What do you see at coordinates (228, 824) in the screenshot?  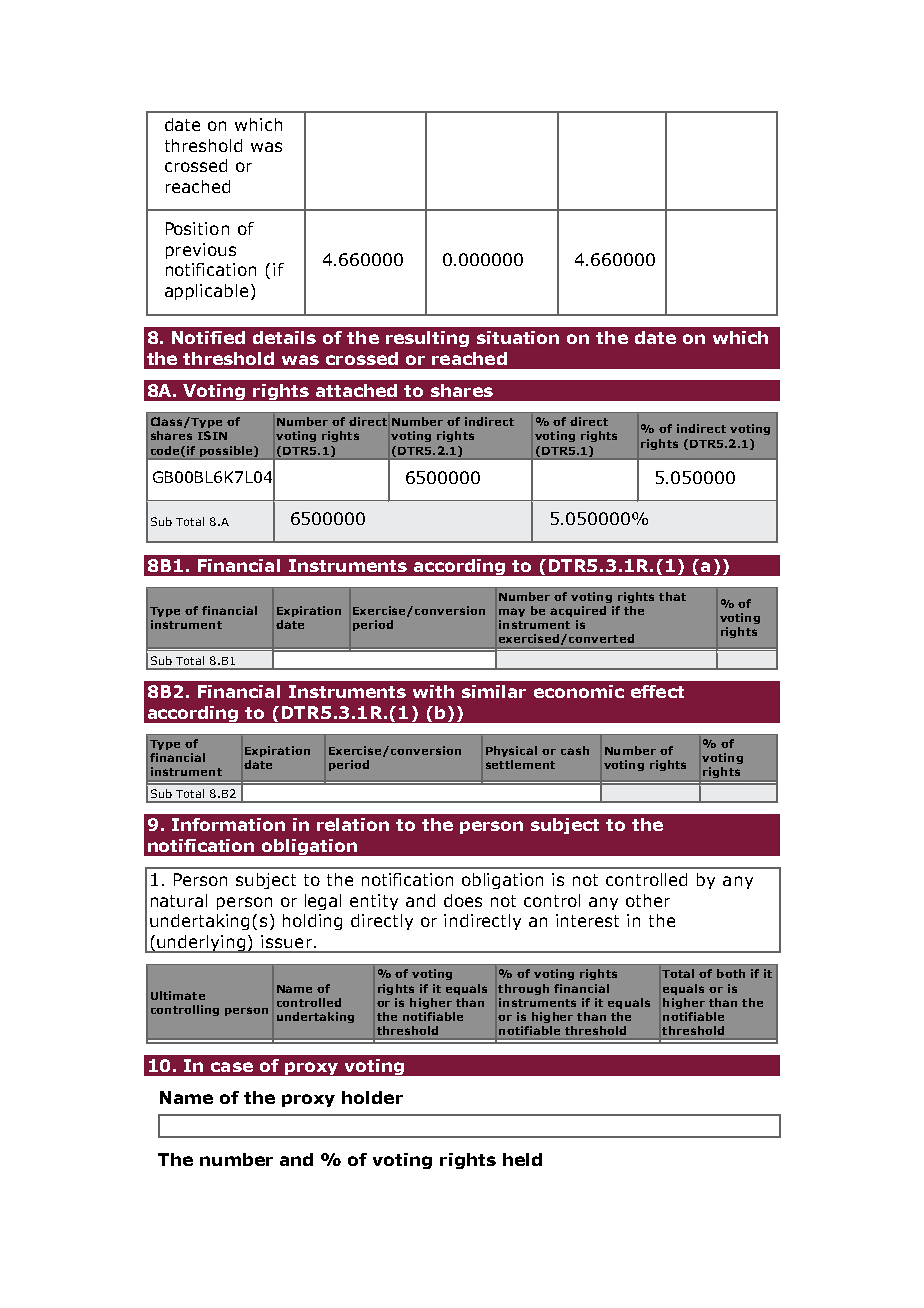 I see `Information` at bounding box center [228, 824].
